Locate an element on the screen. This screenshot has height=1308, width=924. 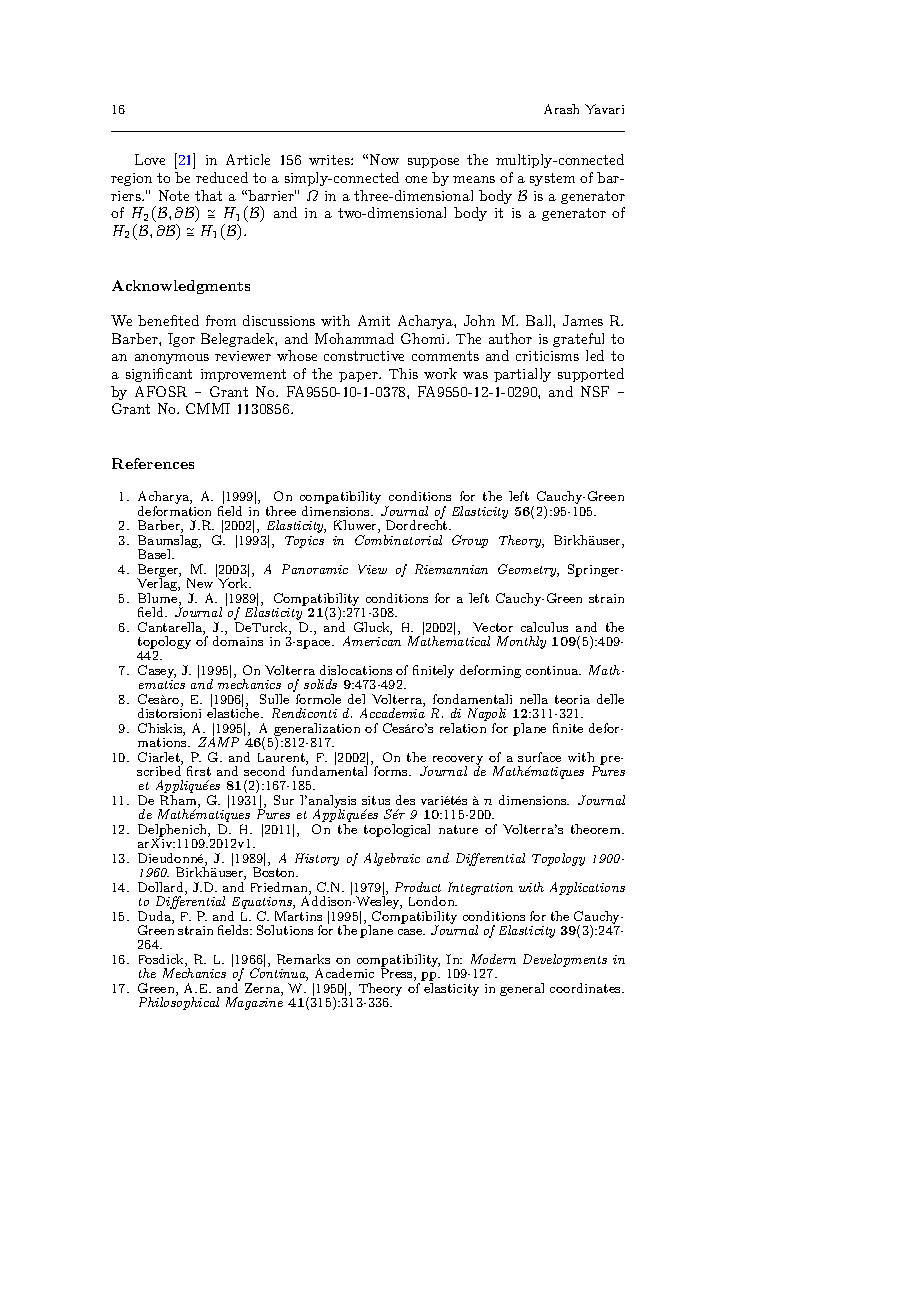
Arash is located at coordinates (561, 109).
